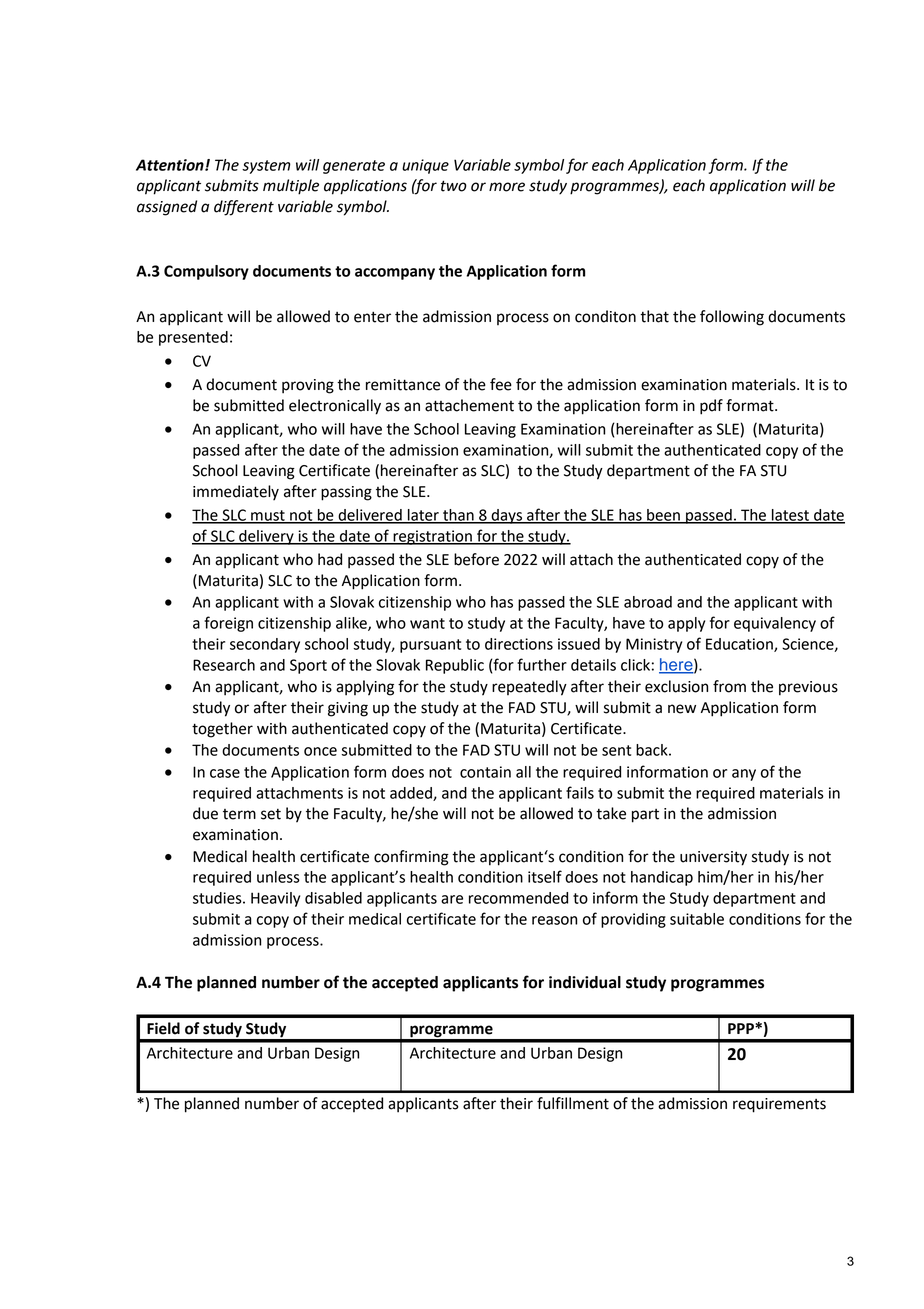  I want to click on directions, so click(519, 644).
